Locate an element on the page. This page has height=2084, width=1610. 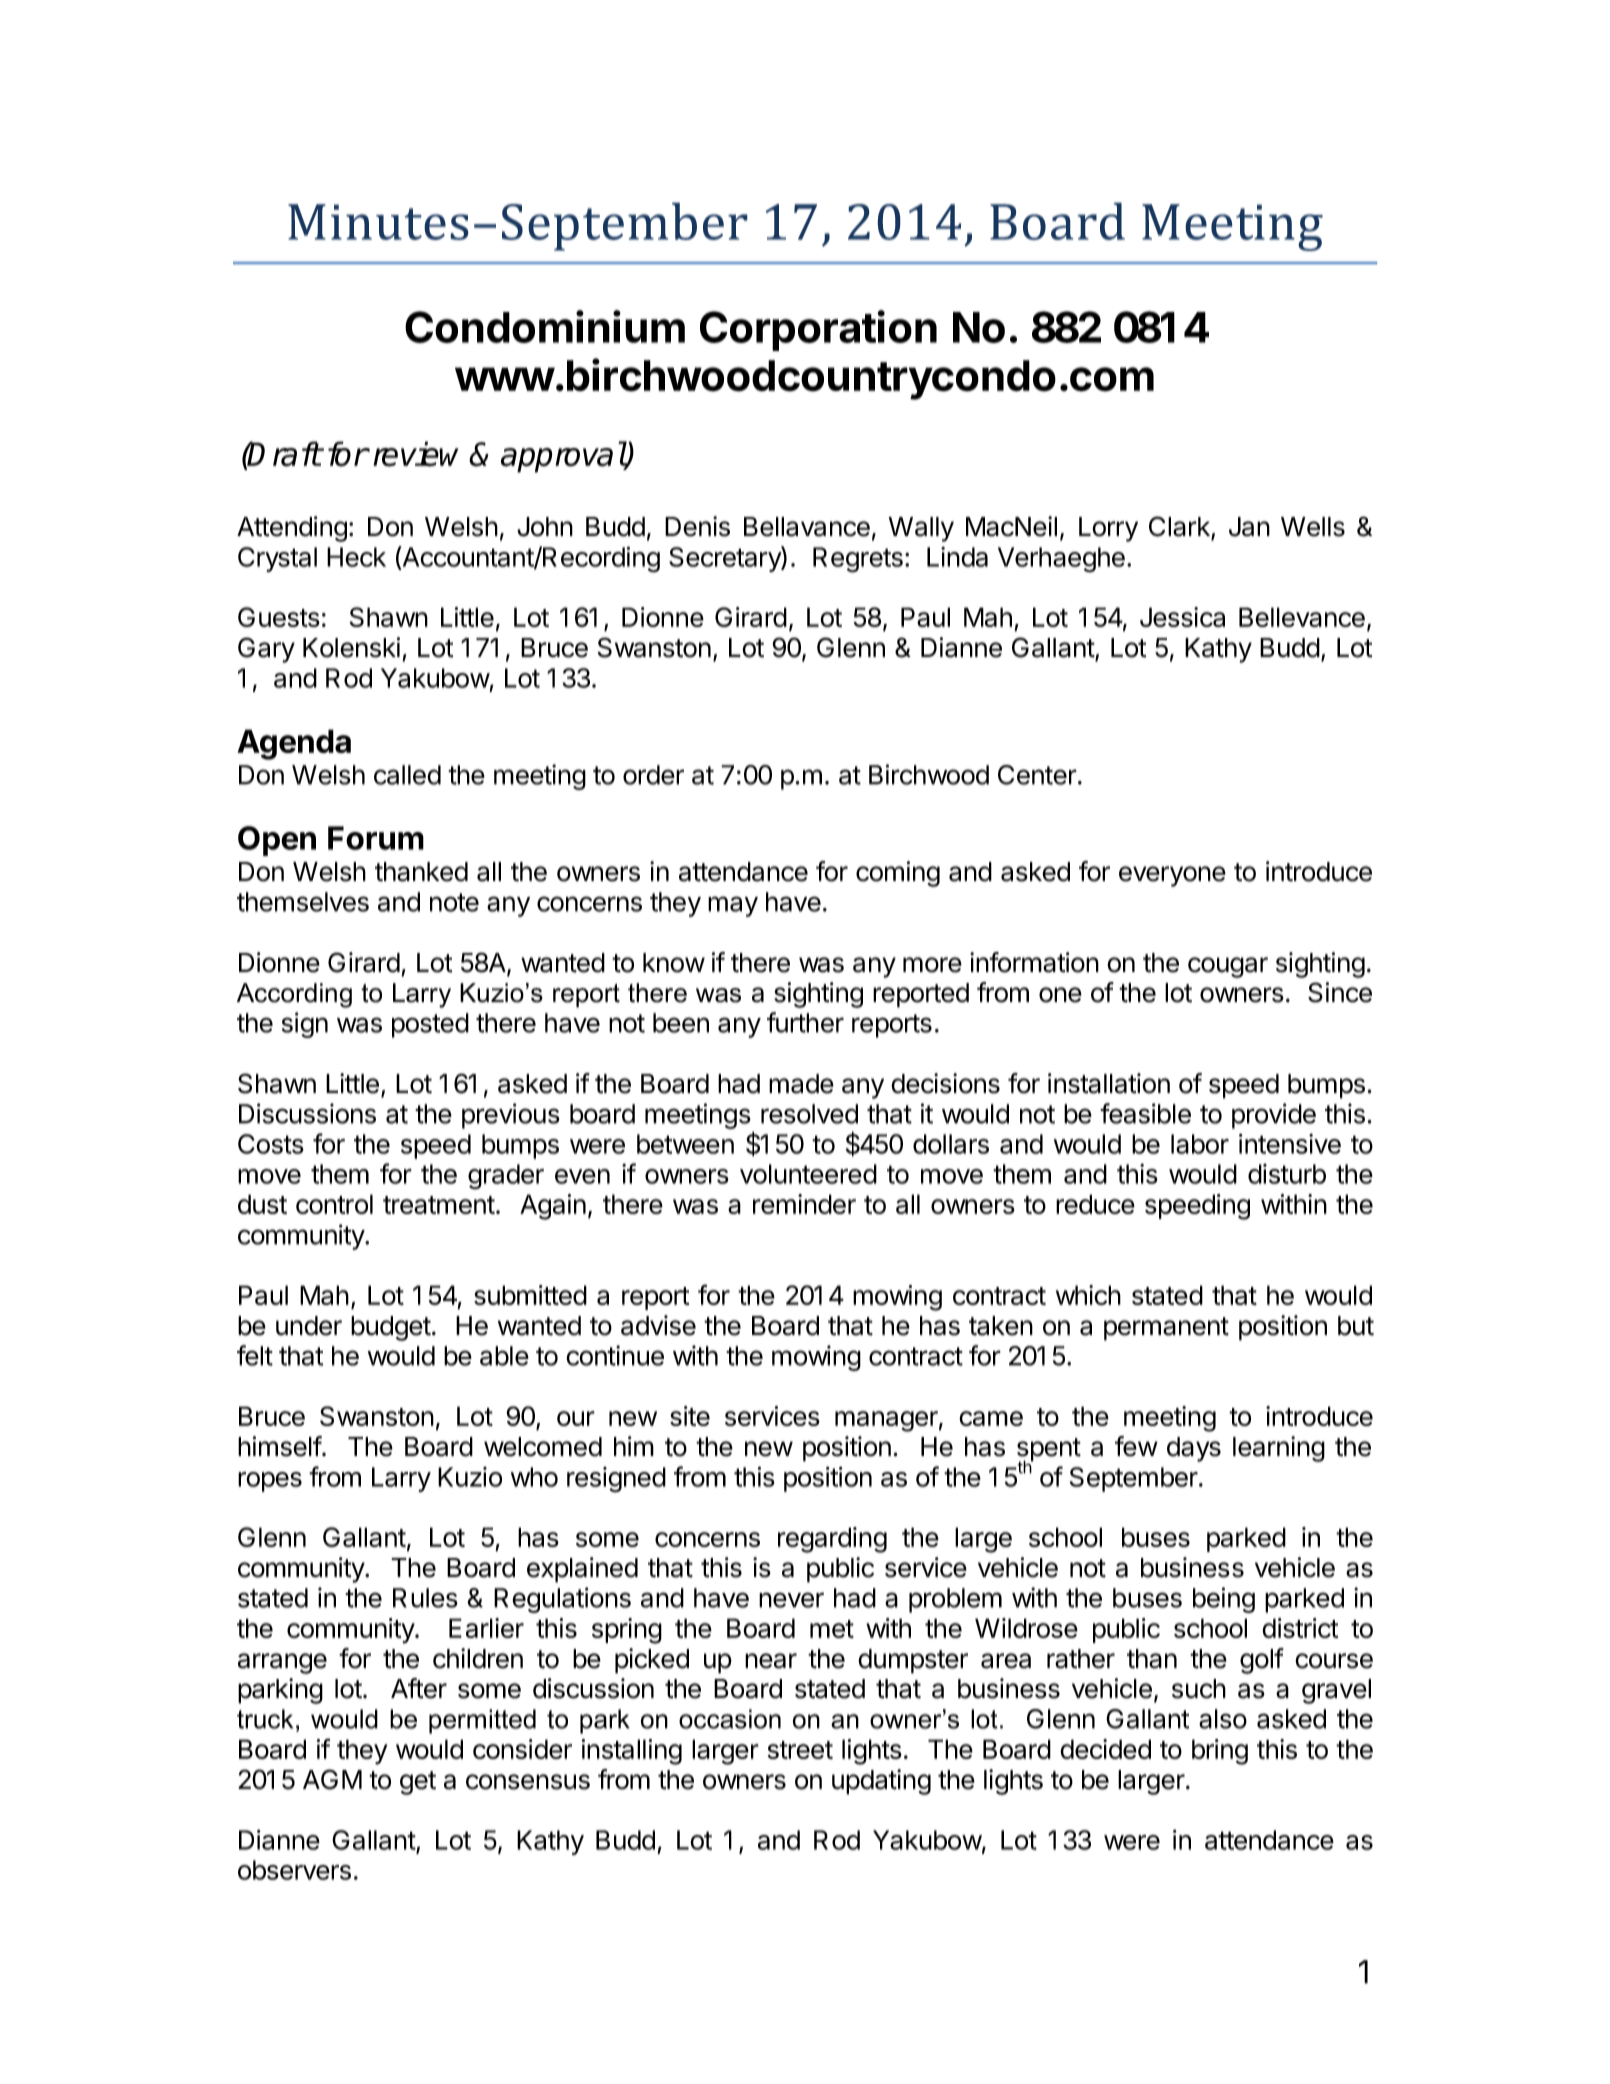
being is located at coordinates (1224, 1600).
